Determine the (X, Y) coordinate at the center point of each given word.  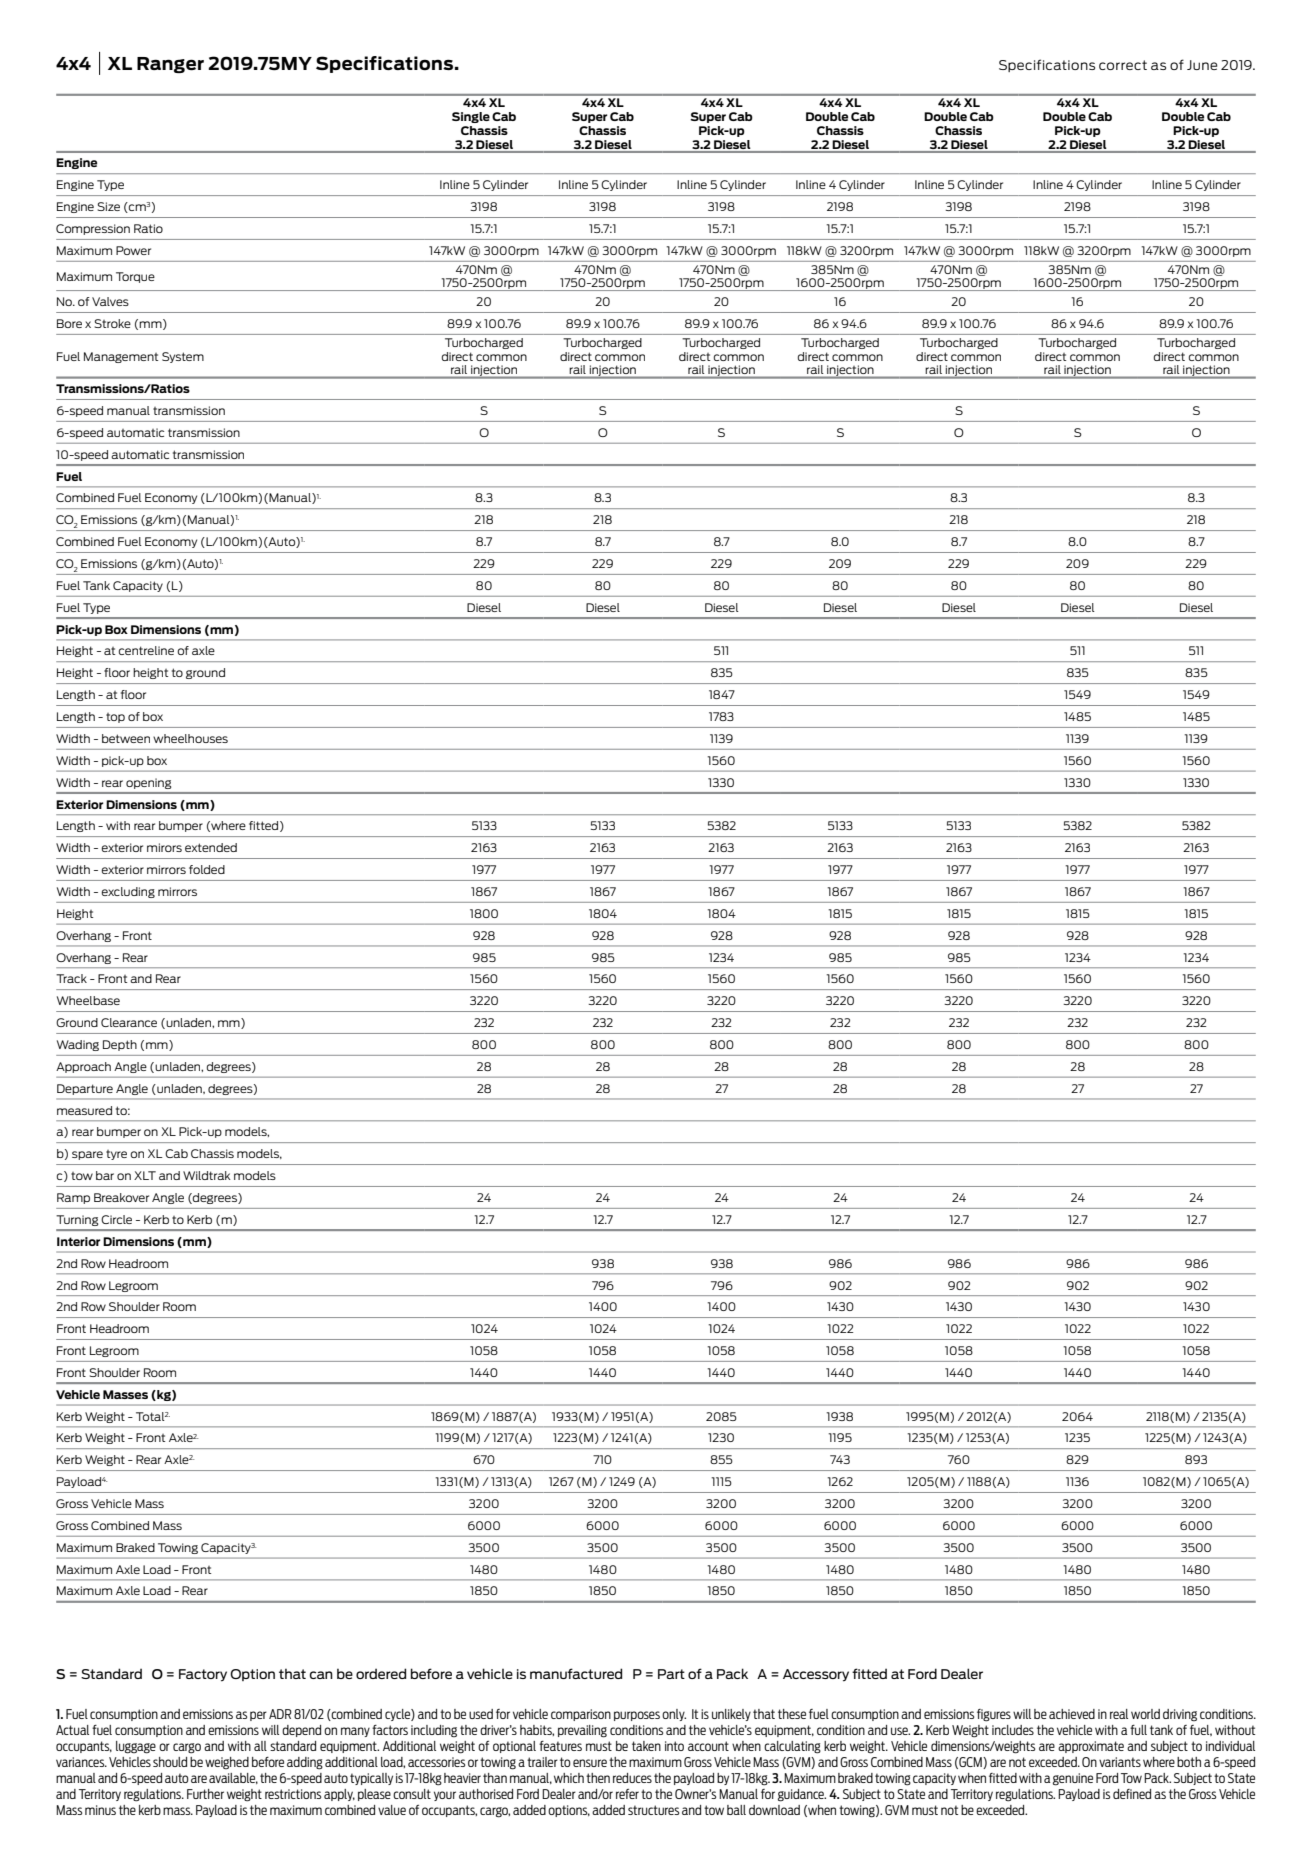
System (183, 357)
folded (207, 869)
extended (211, 847)
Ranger (170, 65)
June (1202, 65)
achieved (1072, 1714)
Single (471, 117)
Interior (79, 1241)
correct (1123, 65)
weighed (227, 1763)
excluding (128, 892)
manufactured (576, 1673)
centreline (146, 650)
